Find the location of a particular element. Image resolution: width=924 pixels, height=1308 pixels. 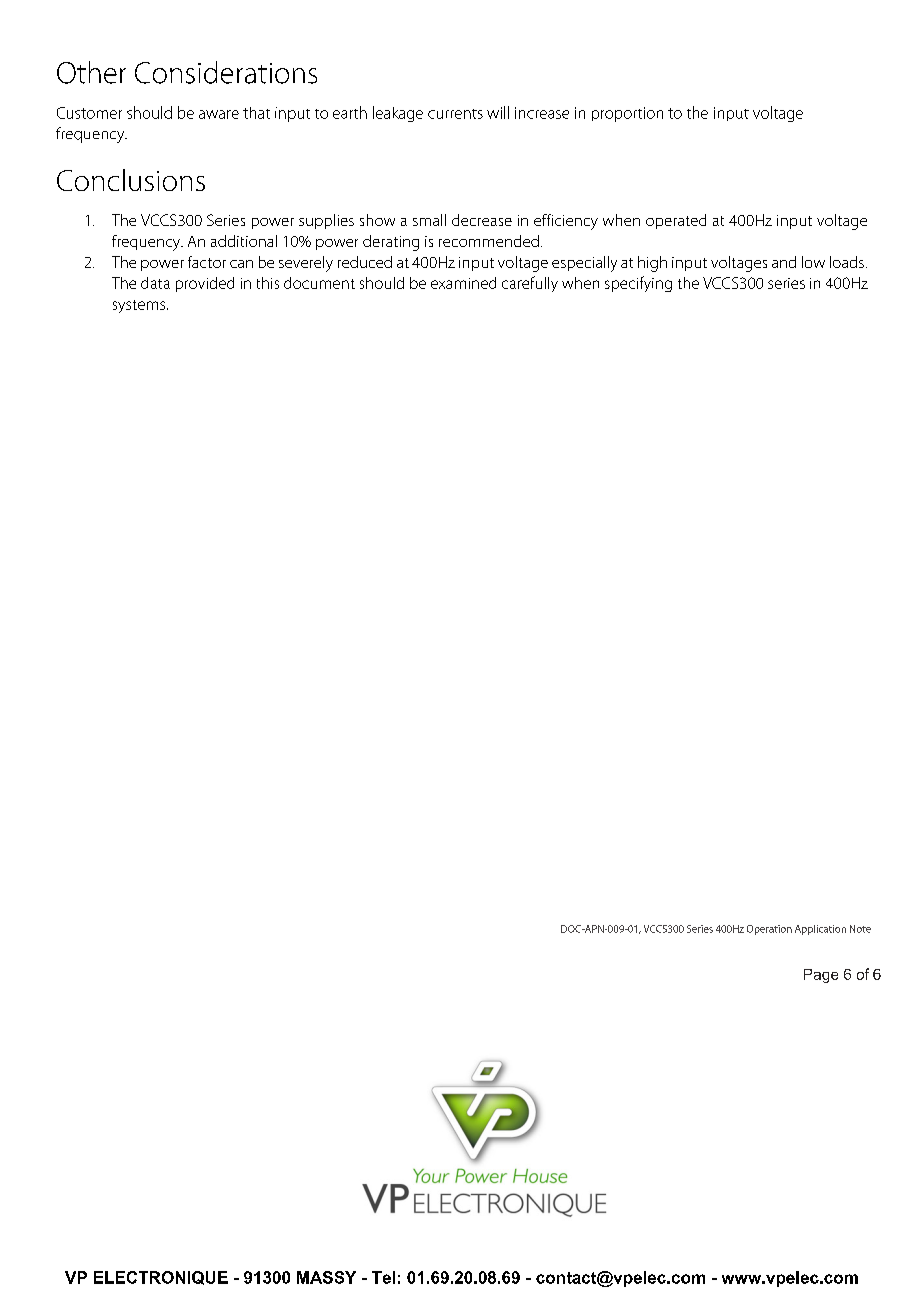

Note is located at coordinates (860, 929).
